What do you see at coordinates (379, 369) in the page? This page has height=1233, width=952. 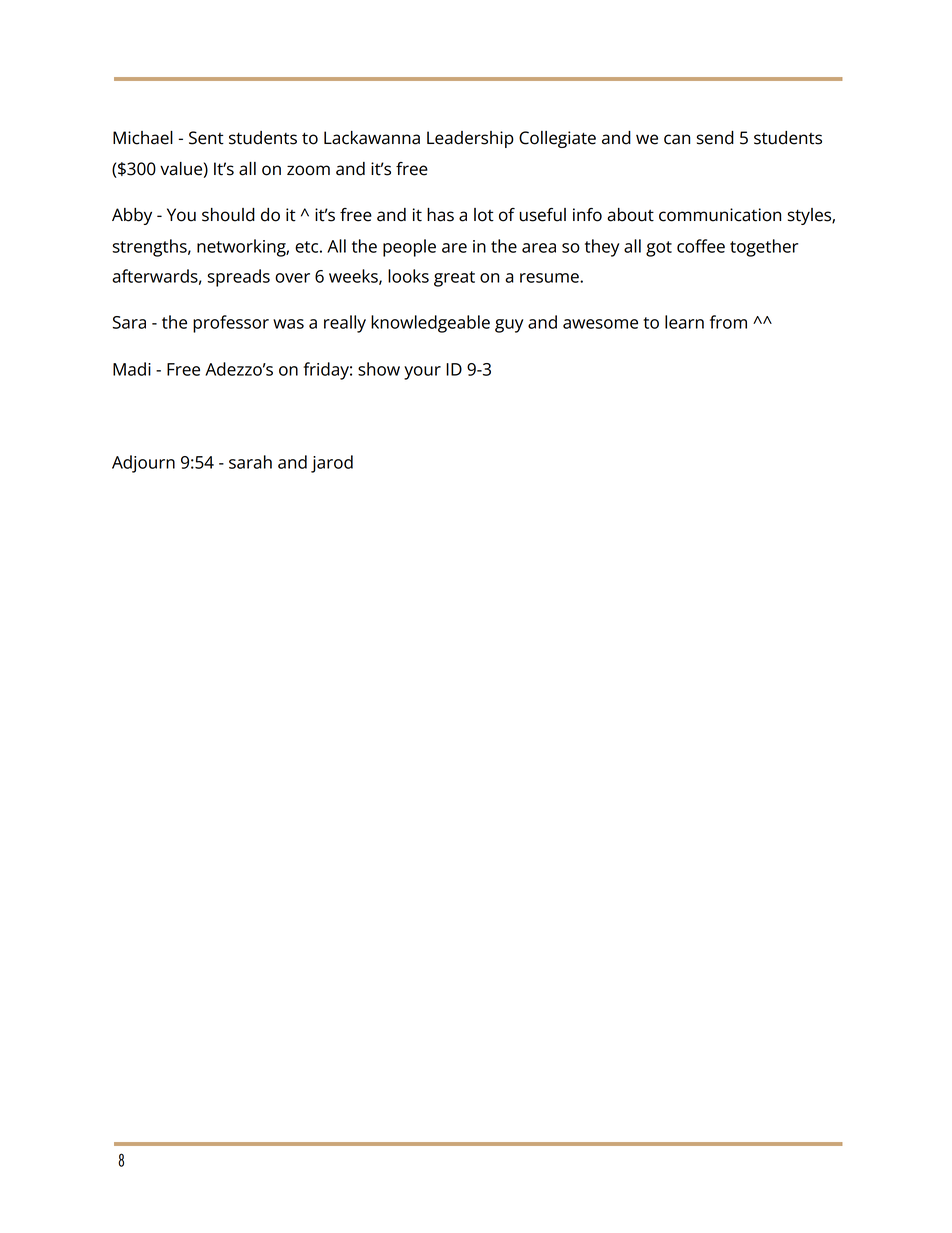 I see `show` at bounding box center [379, 369].
